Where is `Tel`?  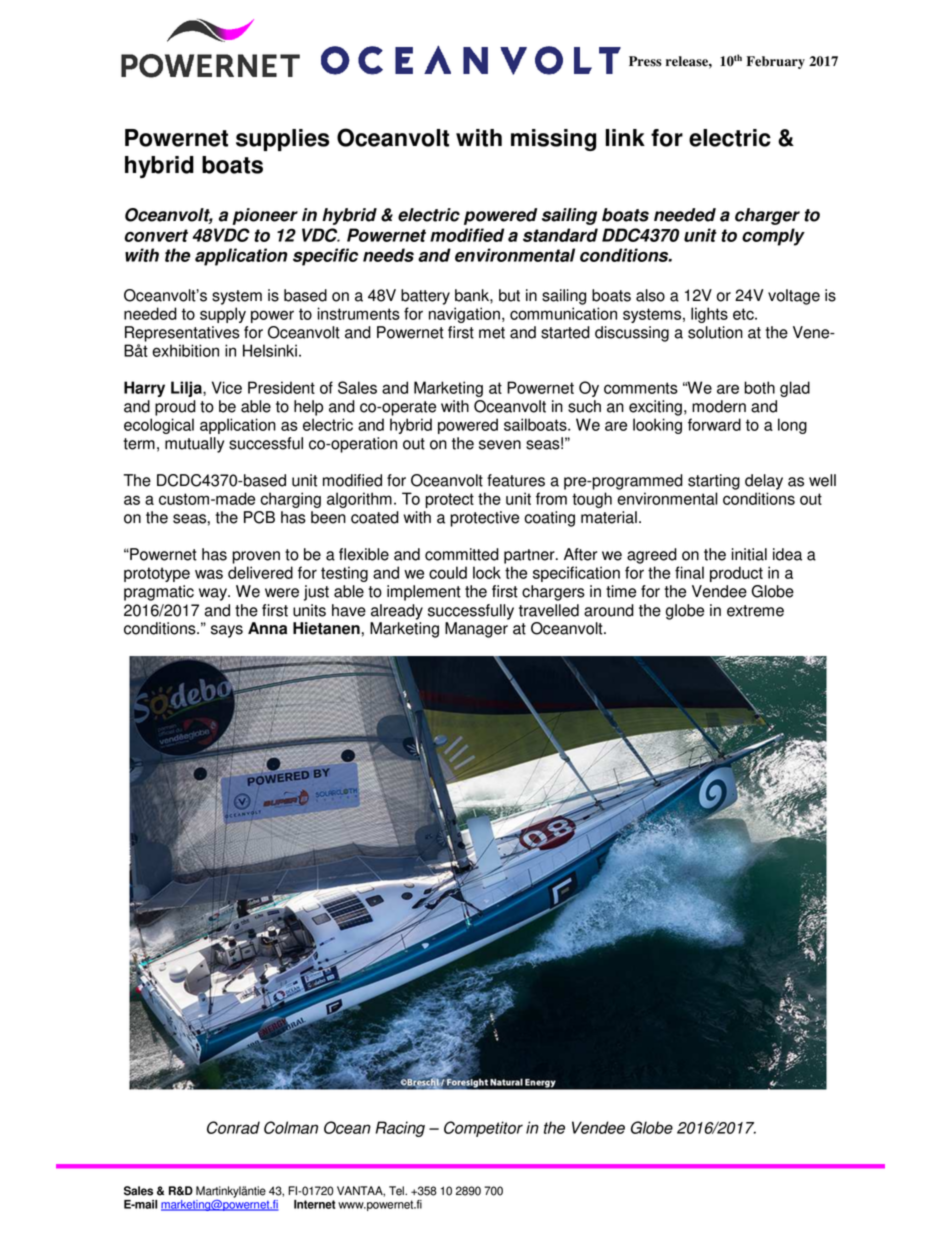
Tel is located at coordinates (397, 1191).
